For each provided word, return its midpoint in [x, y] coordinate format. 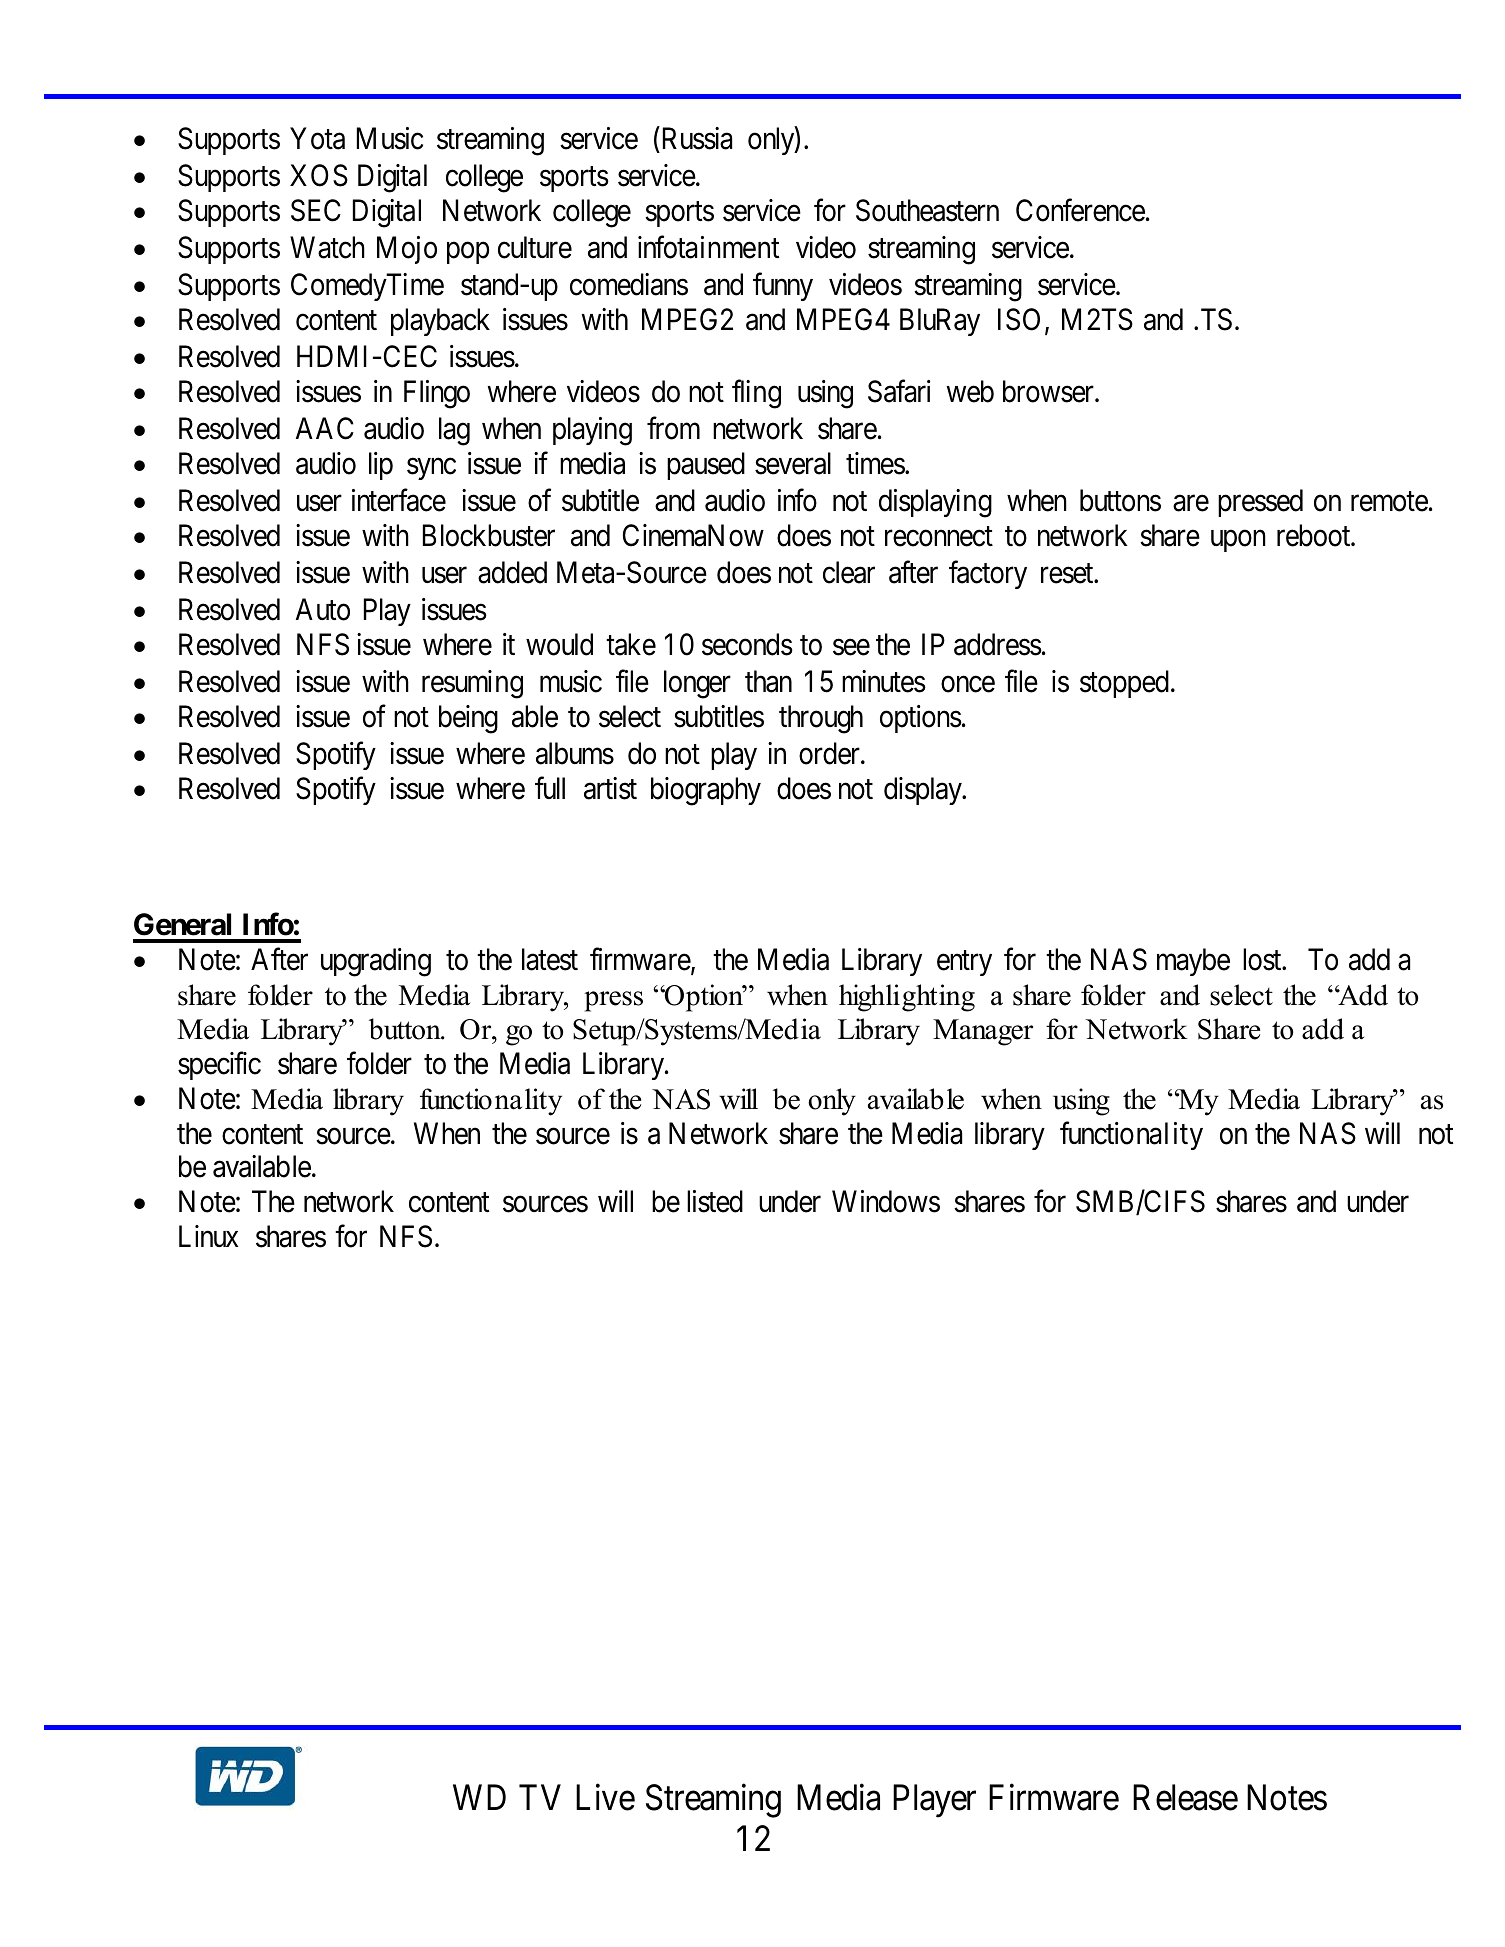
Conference [1080, 210]
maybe [1193, 962]
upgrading [376, 962]
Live [605, 1797]
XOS [319, 175]
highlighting [907, 998]
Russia [697, 138]
